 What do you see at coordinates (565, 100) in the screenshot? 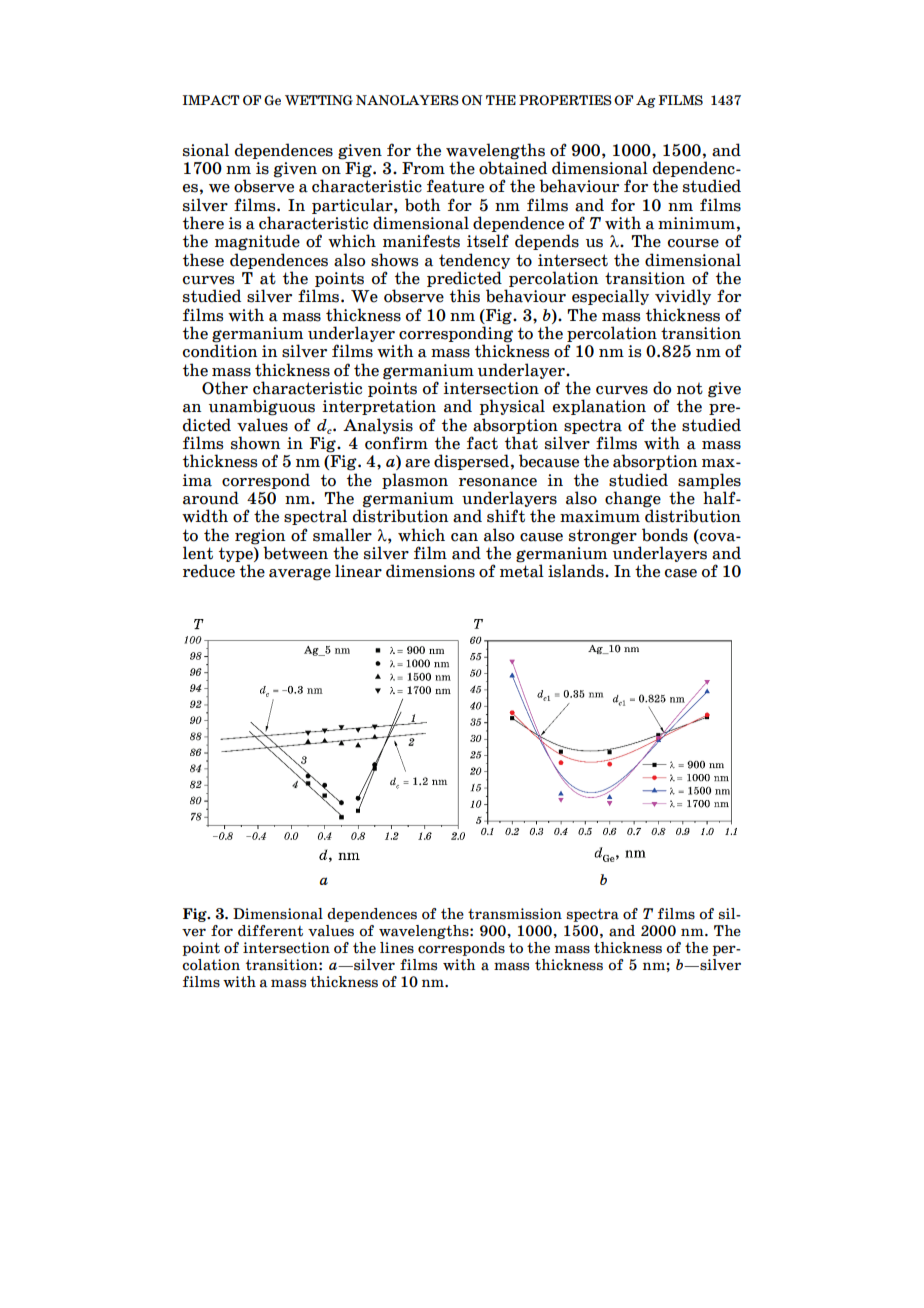
I see `PROPERTIES` at bounding box center [565, 100].
